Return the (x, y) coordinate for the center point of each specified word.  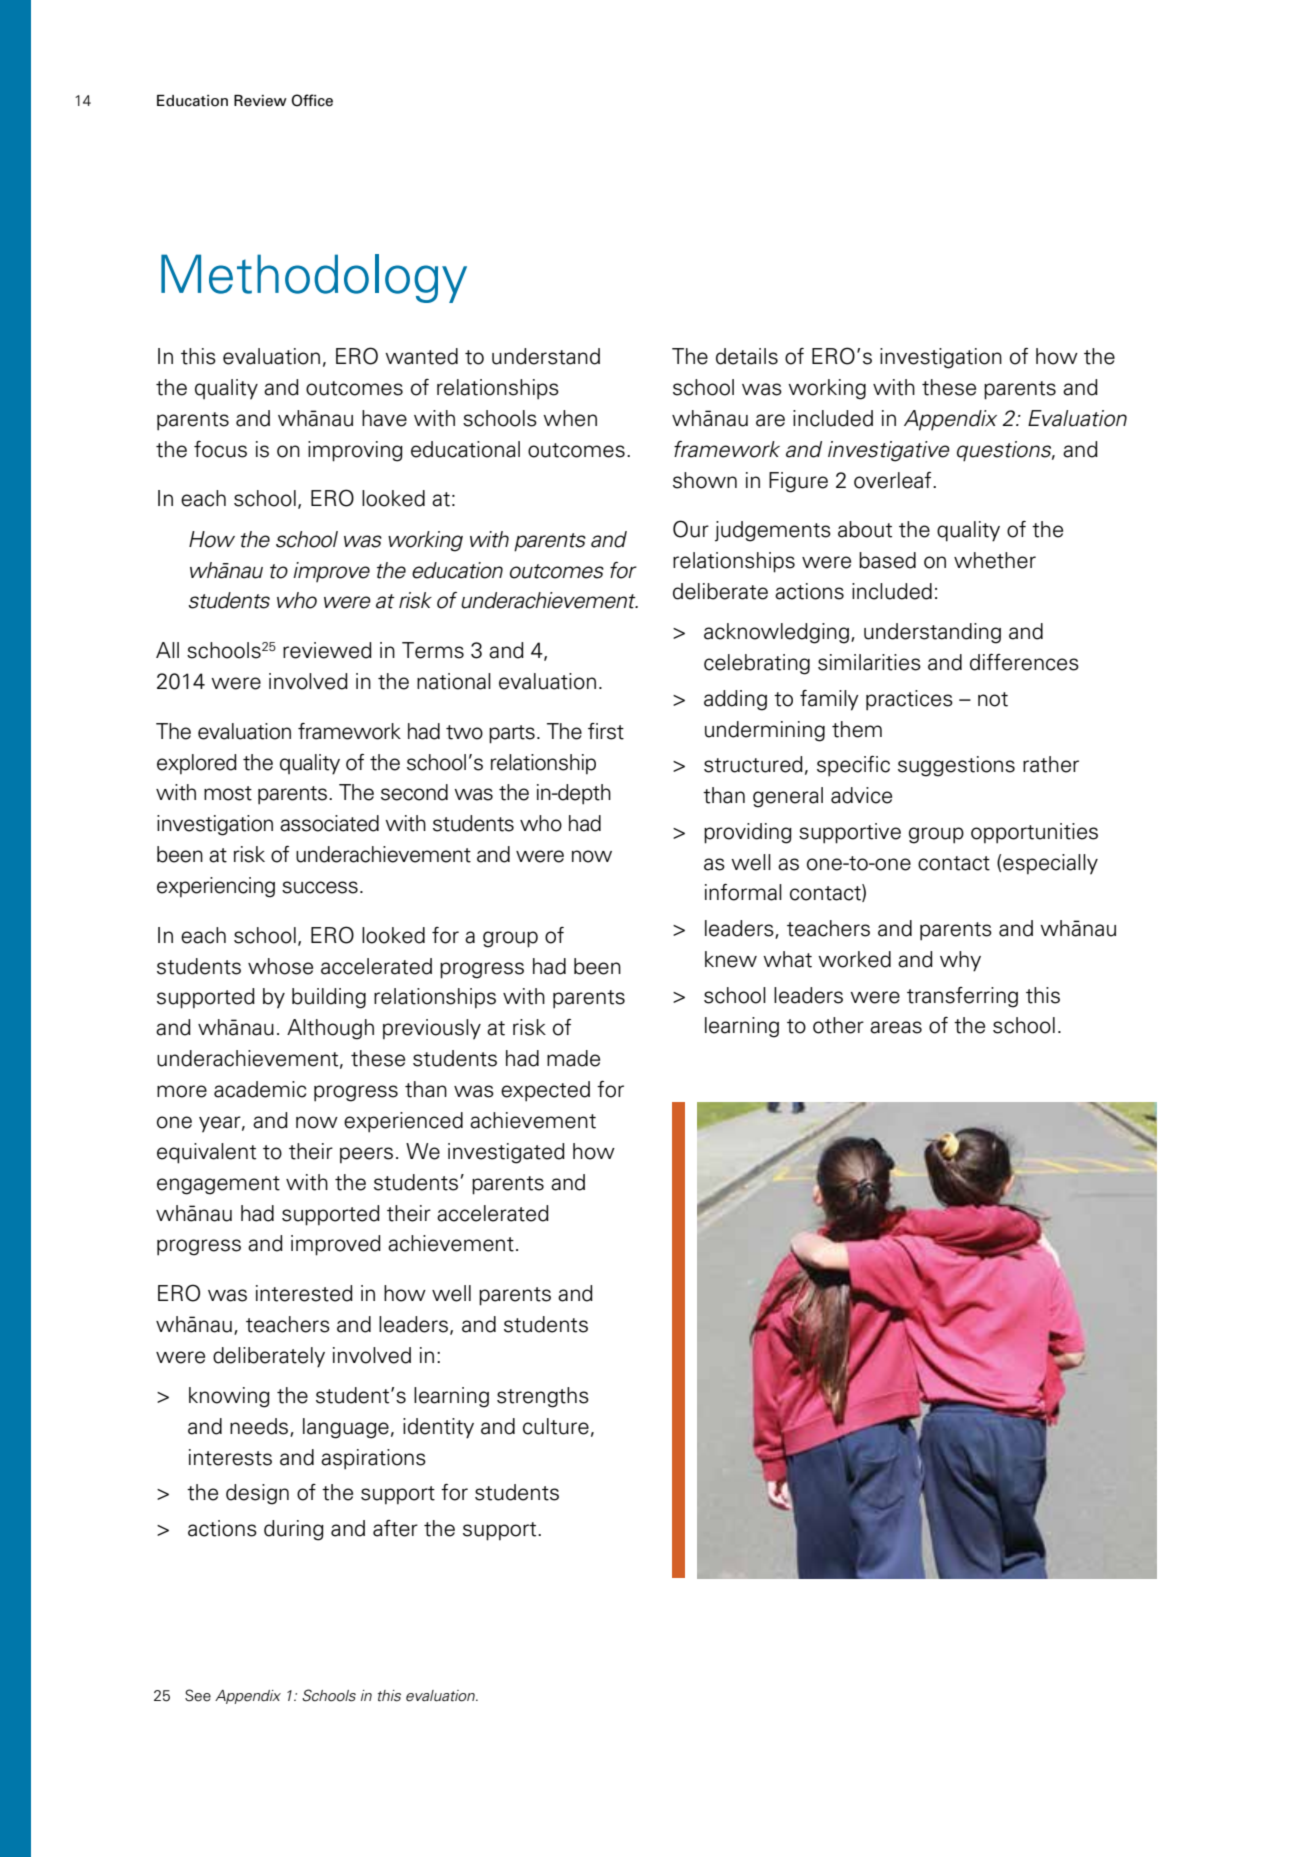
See (198, 1695)
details (747, 356)
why (960, 961)
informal (743, 892)
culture (556, 1426)
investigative (889, 451)
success (320, 887)
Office (312, 100)
